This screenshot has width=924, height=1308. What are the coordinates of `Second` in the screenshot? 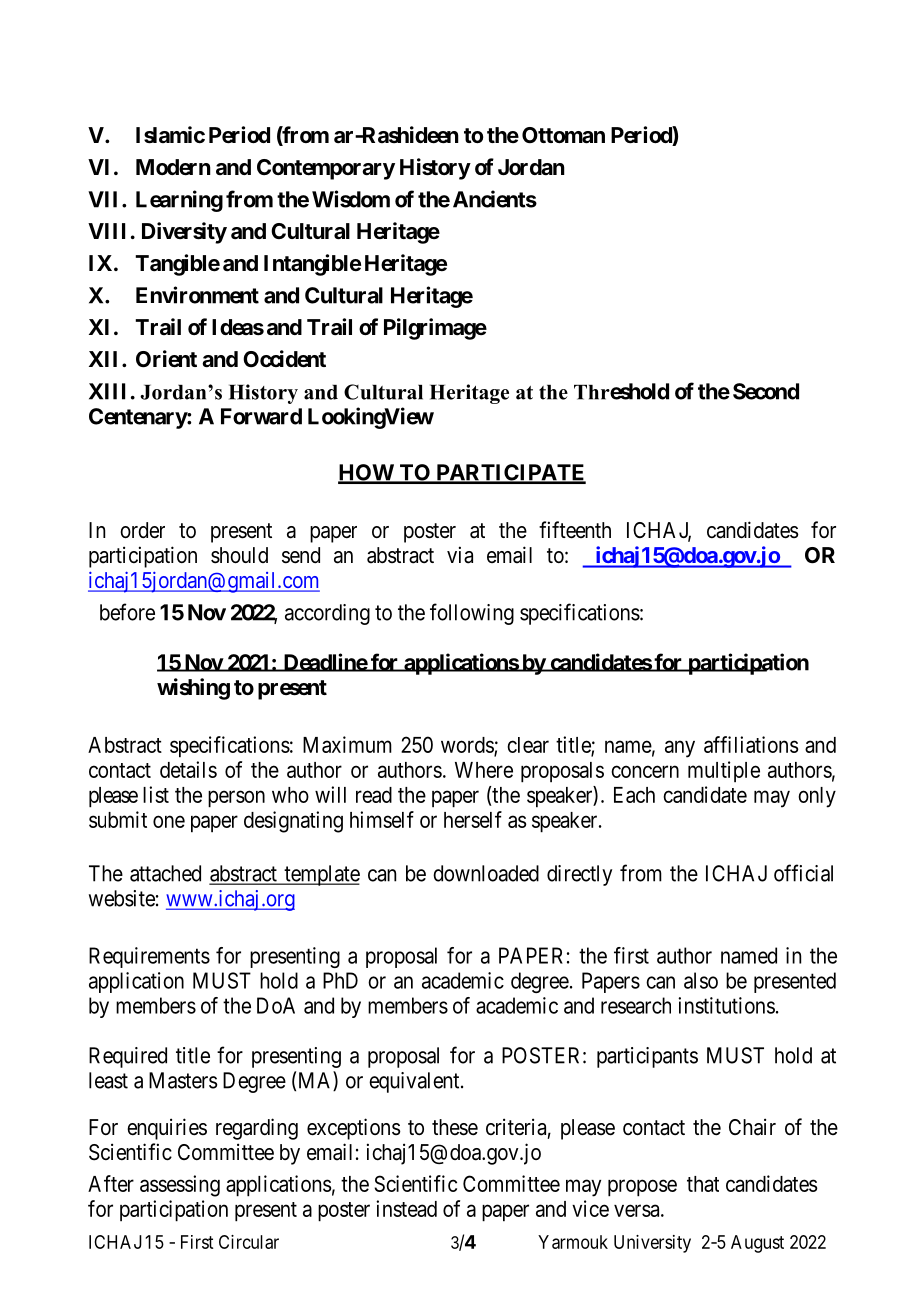 It's located at (766, 391).
